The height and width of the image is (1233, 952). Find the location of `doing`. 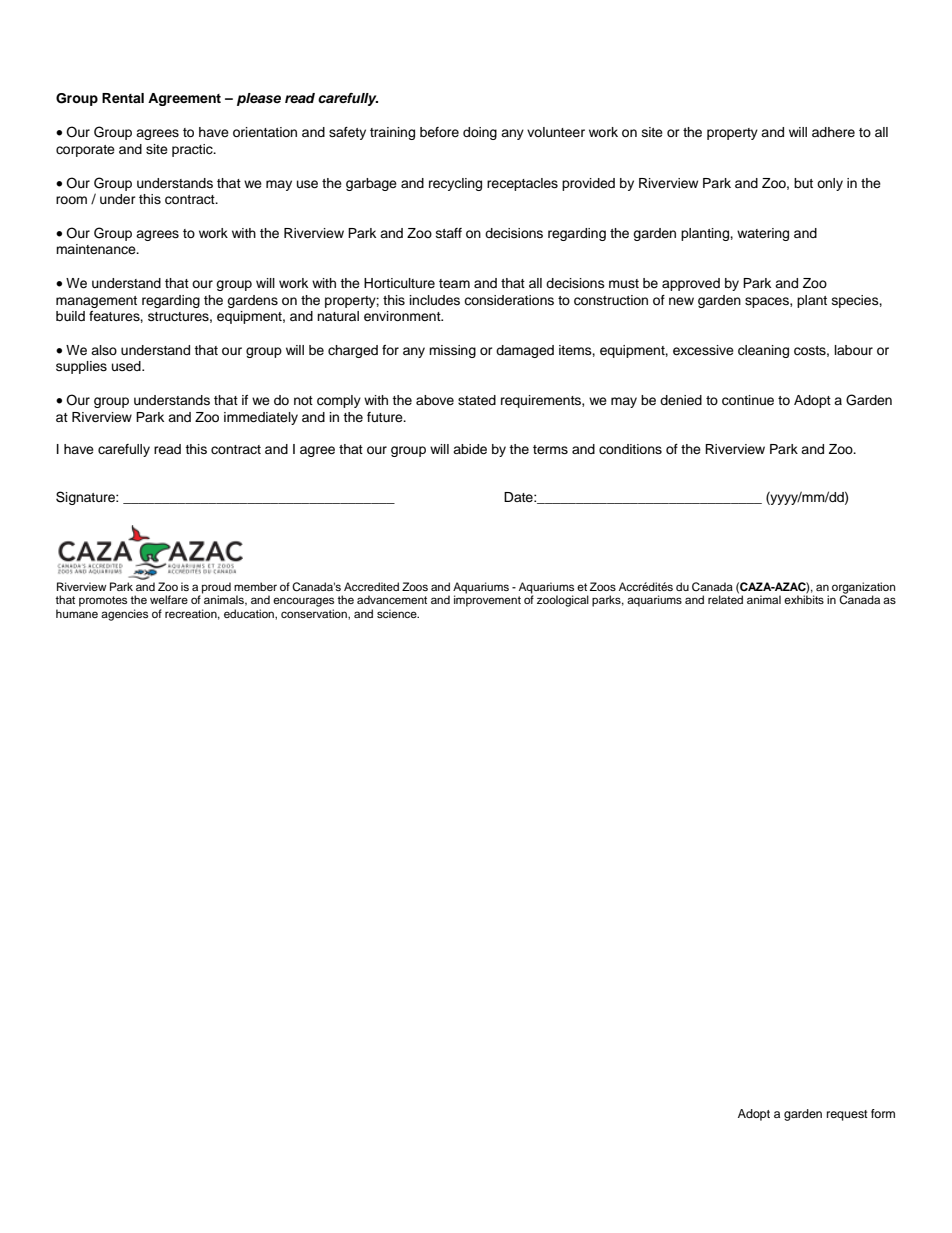

doing is located at coordinates (480, 133).
